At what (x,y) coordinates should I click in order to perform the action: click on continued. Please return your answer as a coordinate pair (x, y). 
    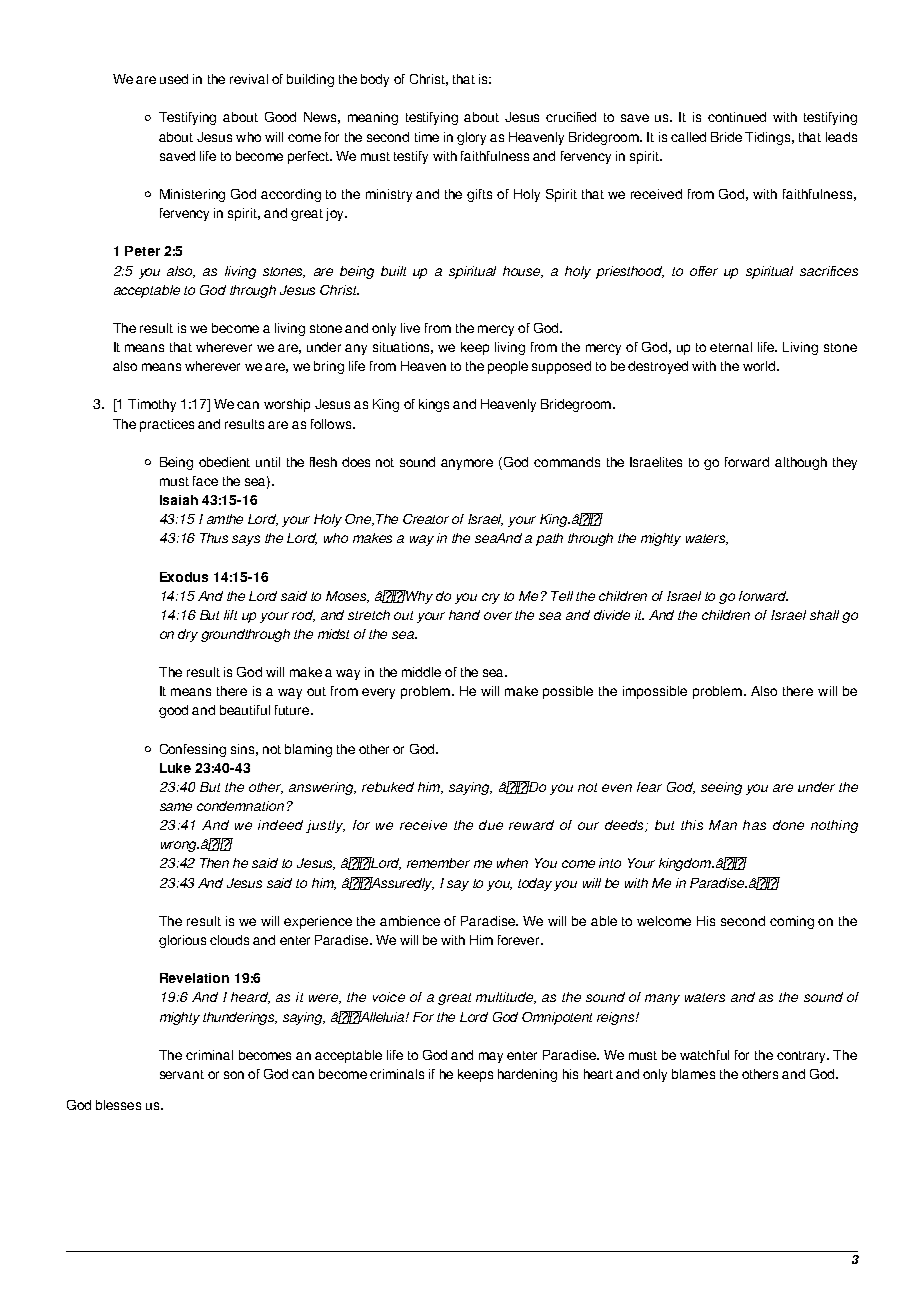
    Looking at the image, I should click on (737, 117).
